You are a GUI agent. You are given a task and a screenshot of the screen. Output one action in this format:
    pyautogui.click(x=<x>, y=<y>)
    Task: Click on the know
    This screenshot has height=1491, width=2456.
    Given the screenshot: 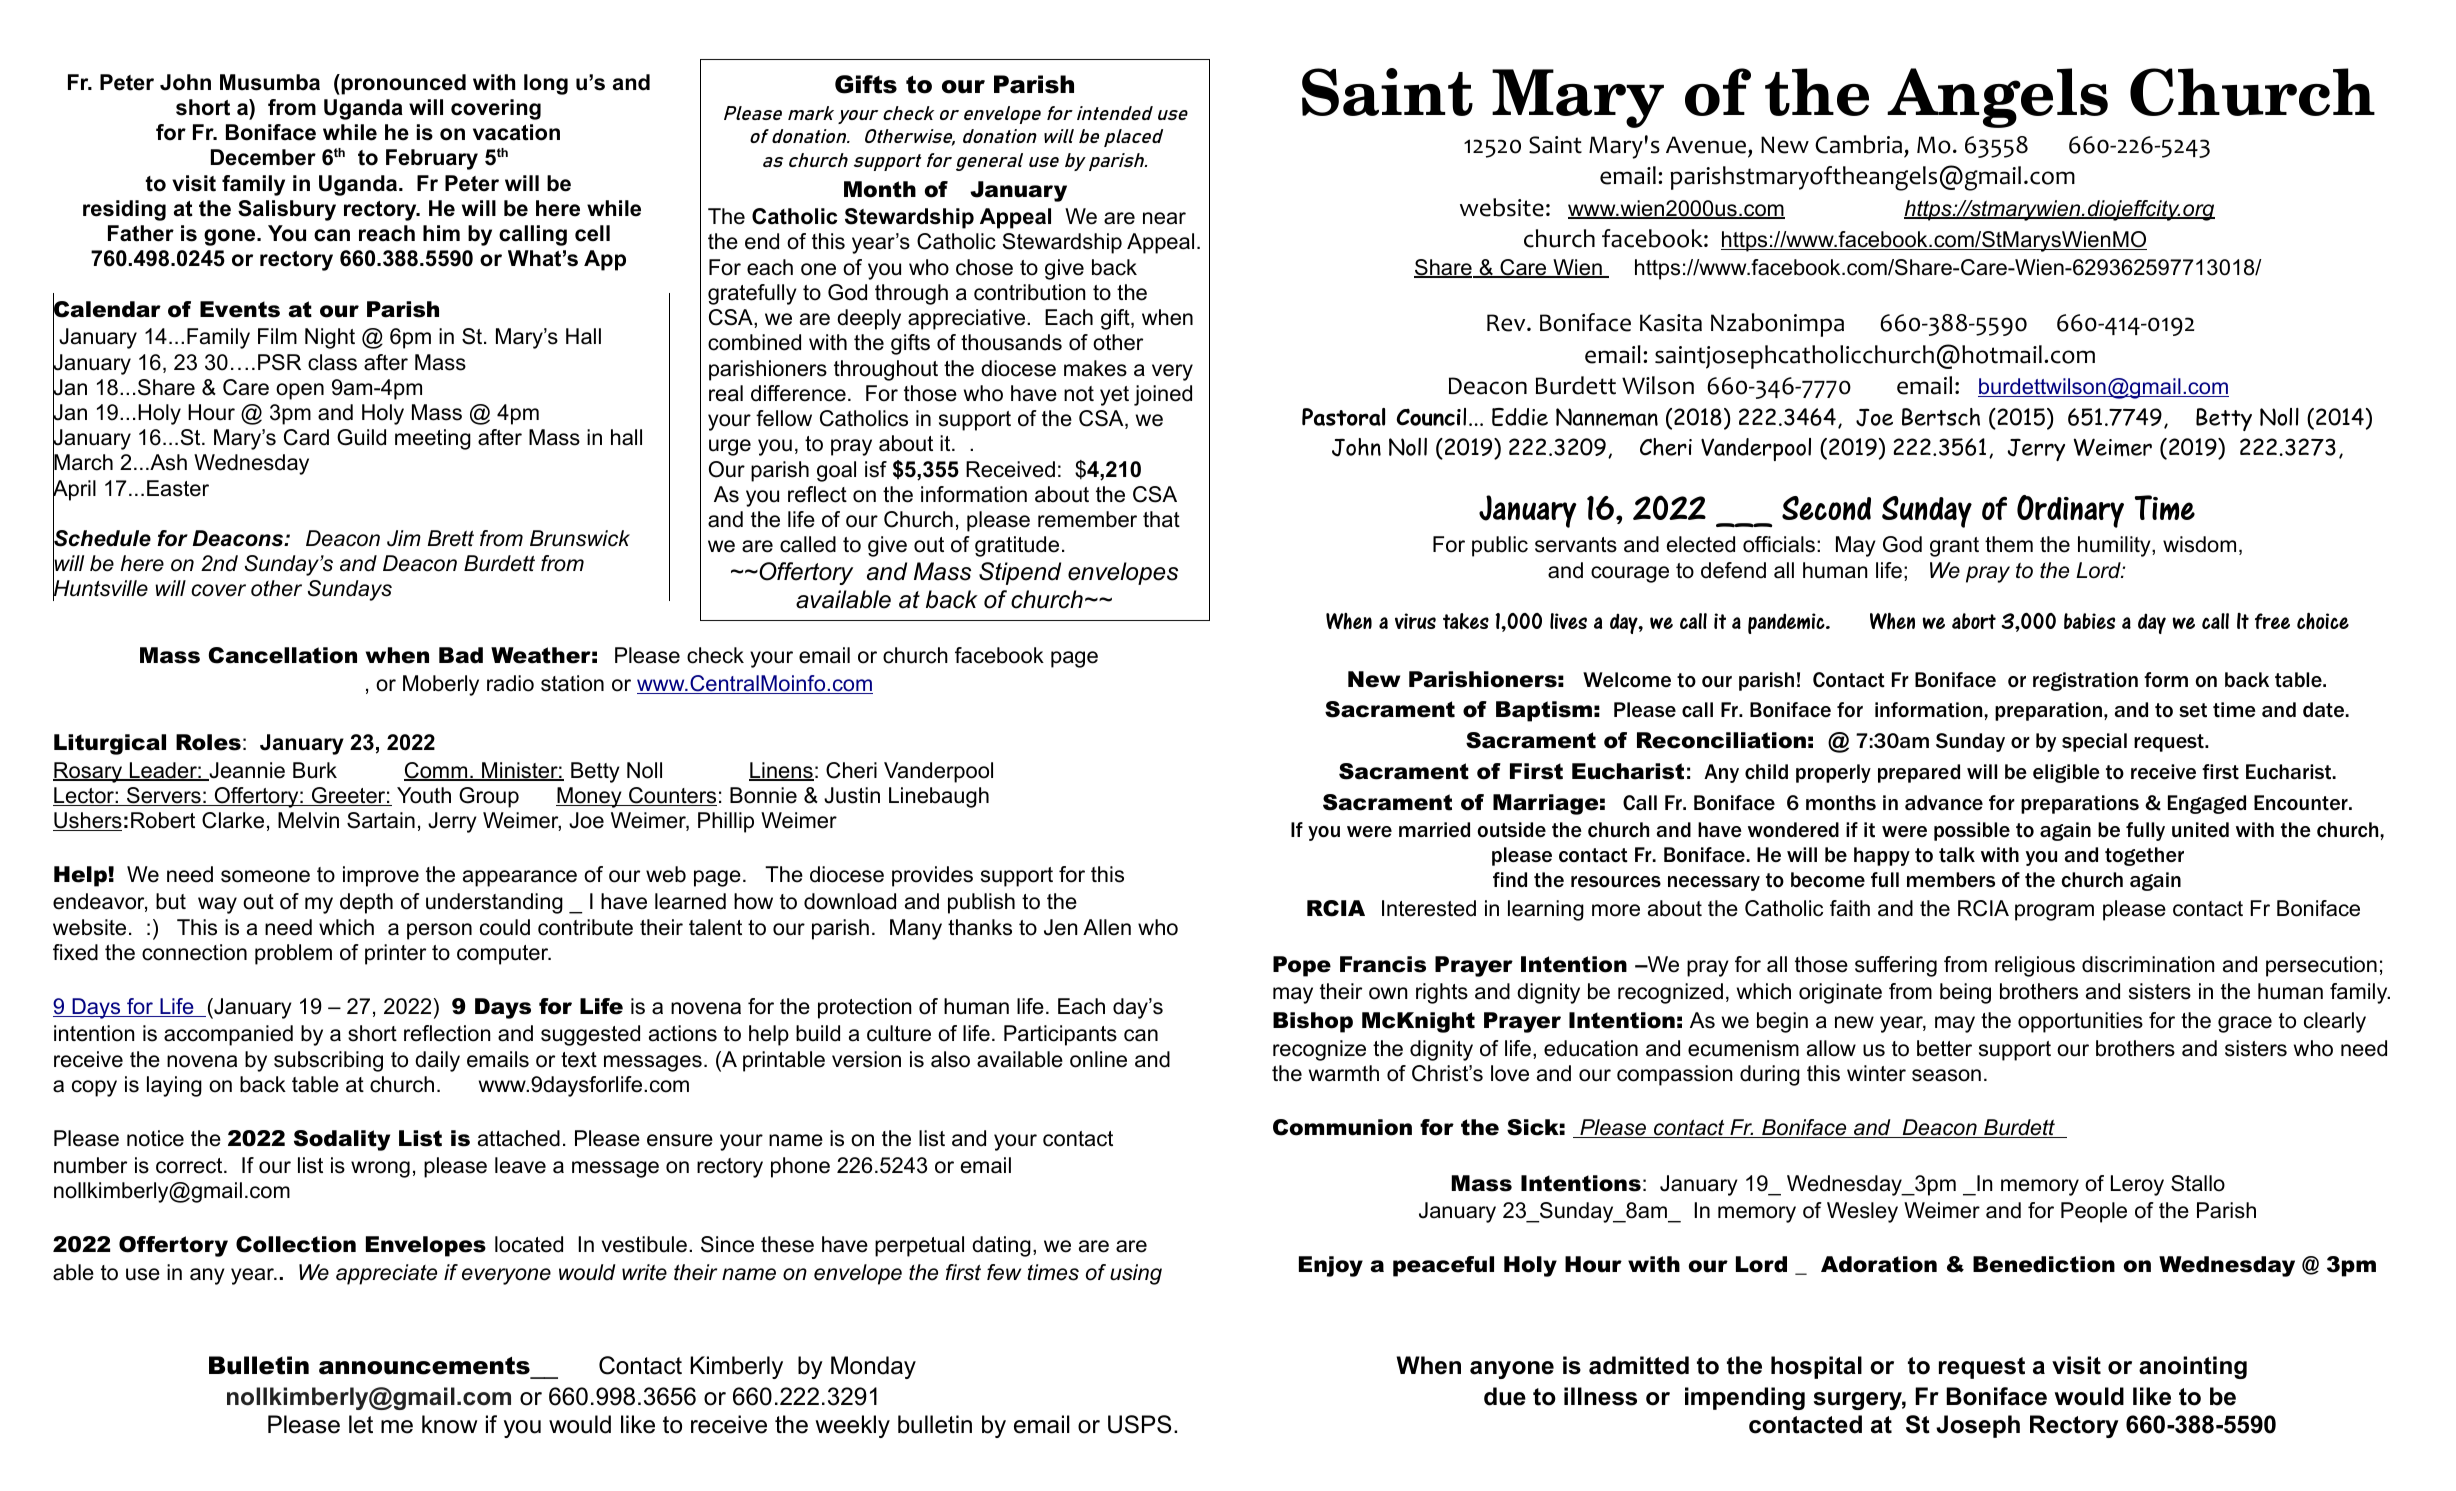 What is the action you would take?
    pyautogui.click(x=450, y=1424)
